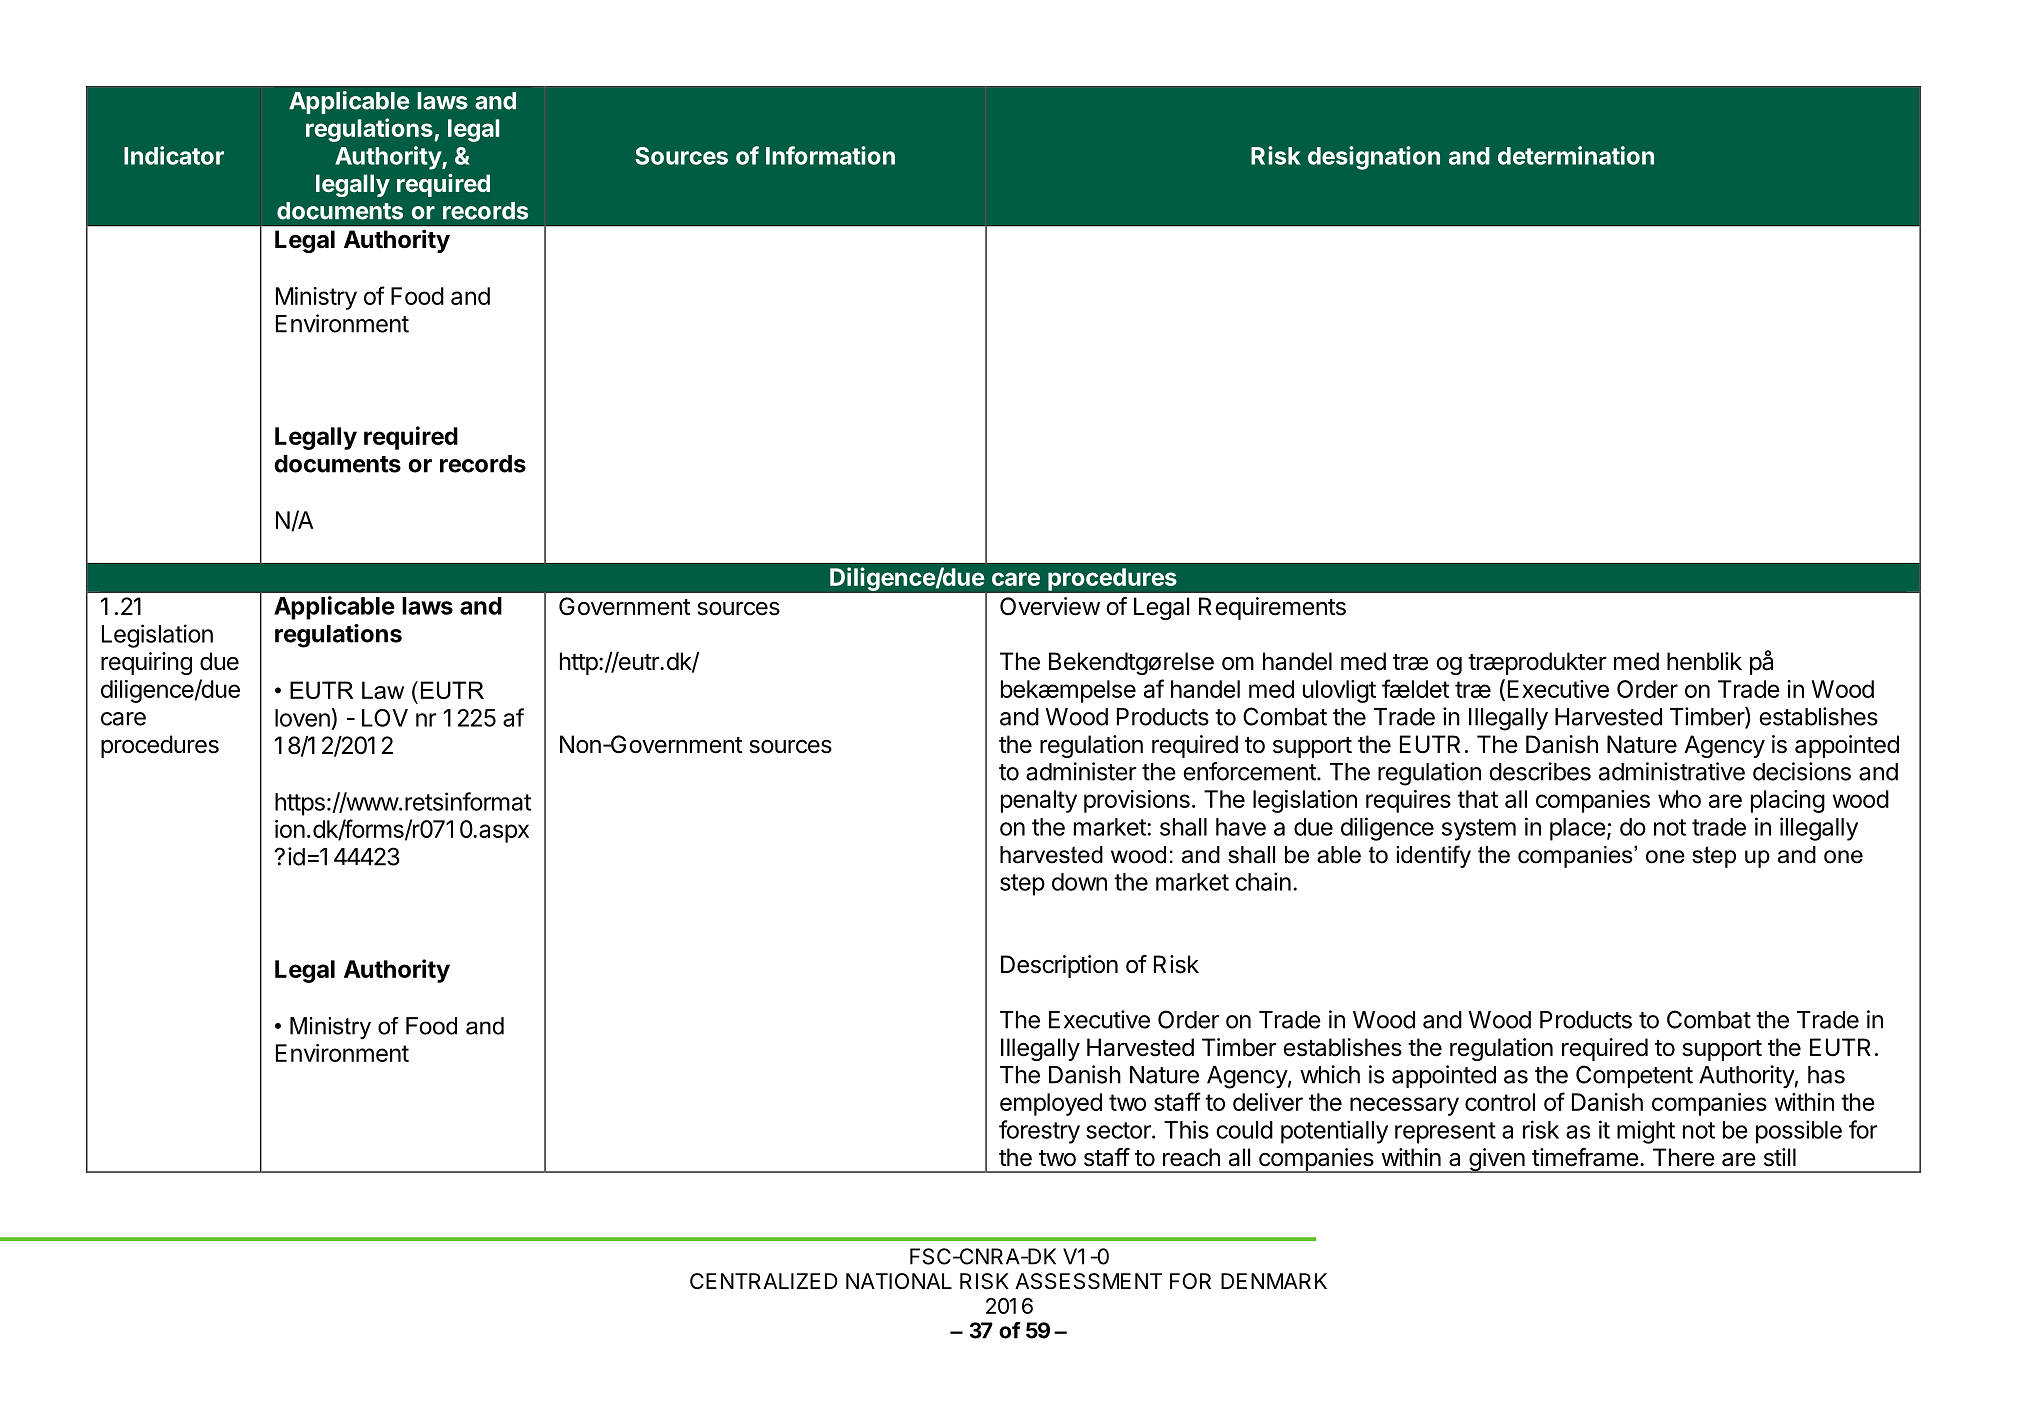 This page has width=2017, height=1425. Describe the element at coordinates (764, 1281) in the page. I see `CENTRALIZED` at that location.
